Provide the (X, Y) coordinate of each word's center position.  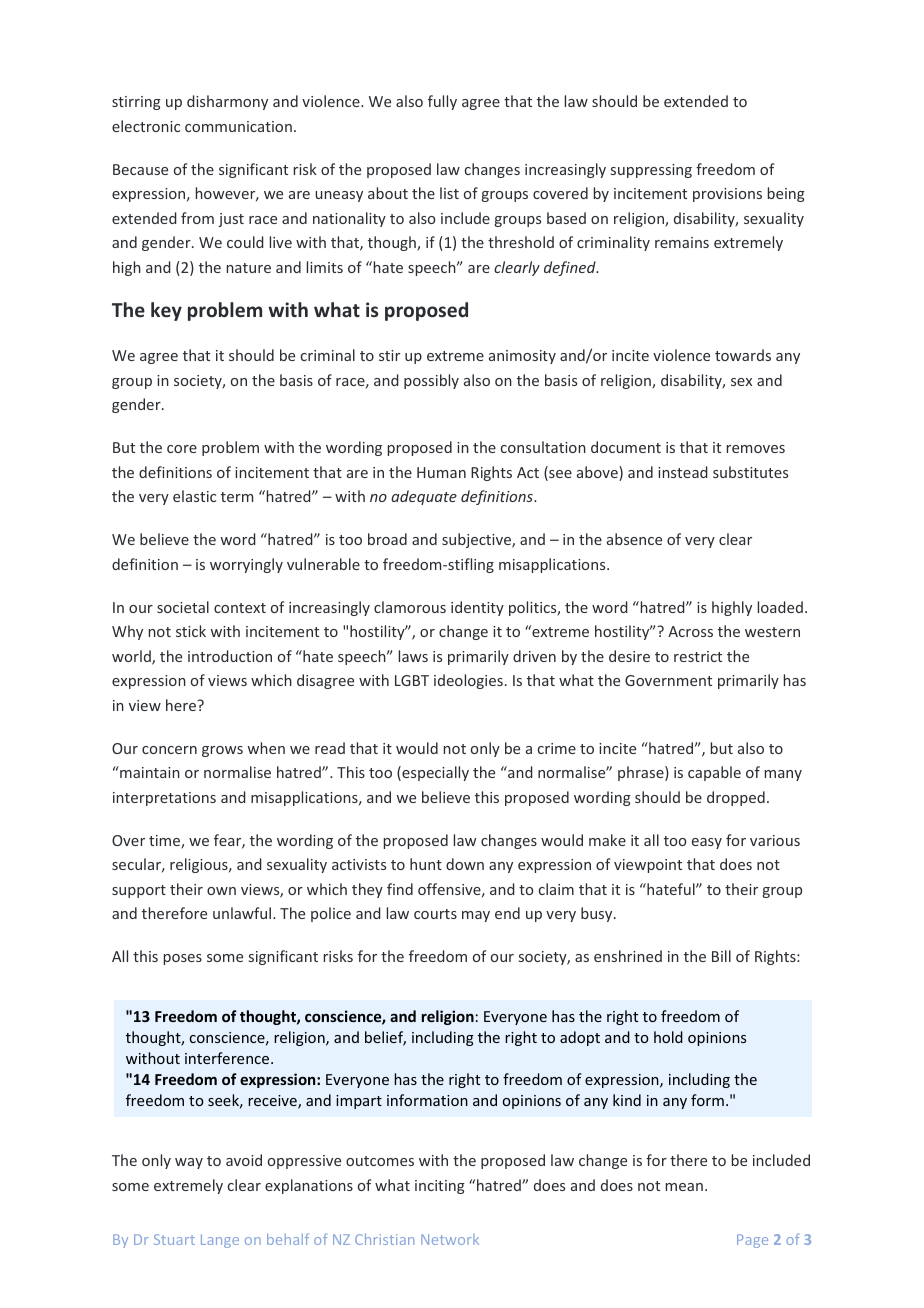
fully (442, 102)
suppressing (651, 171)
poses (183, 959)
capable (714, 773)
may (476, 916)
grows (222, 751)
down (465, 864)
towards (743, 355)
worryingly (246, 565)
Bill (721, 956)
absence (634, 539)
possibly (431, 381)
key (166, 311)
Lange (220, 1241)
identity (477, 608)
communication (238, 126)
